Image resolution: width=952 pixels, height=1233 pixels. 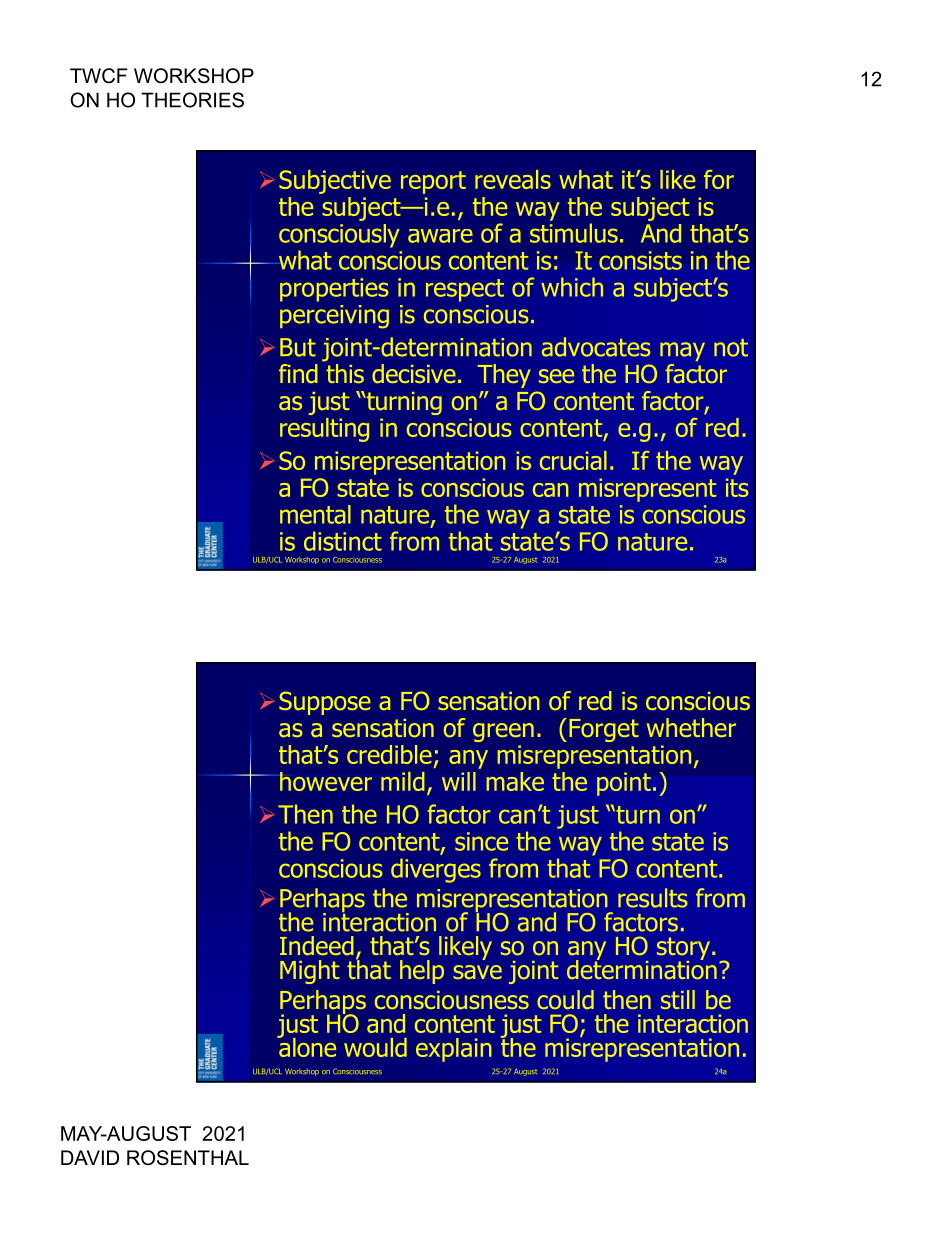 What do you see at coordinates (188, 1158) in the screenshot?
I see `ROSENTHAL` at bounding box center [188, 1158].
